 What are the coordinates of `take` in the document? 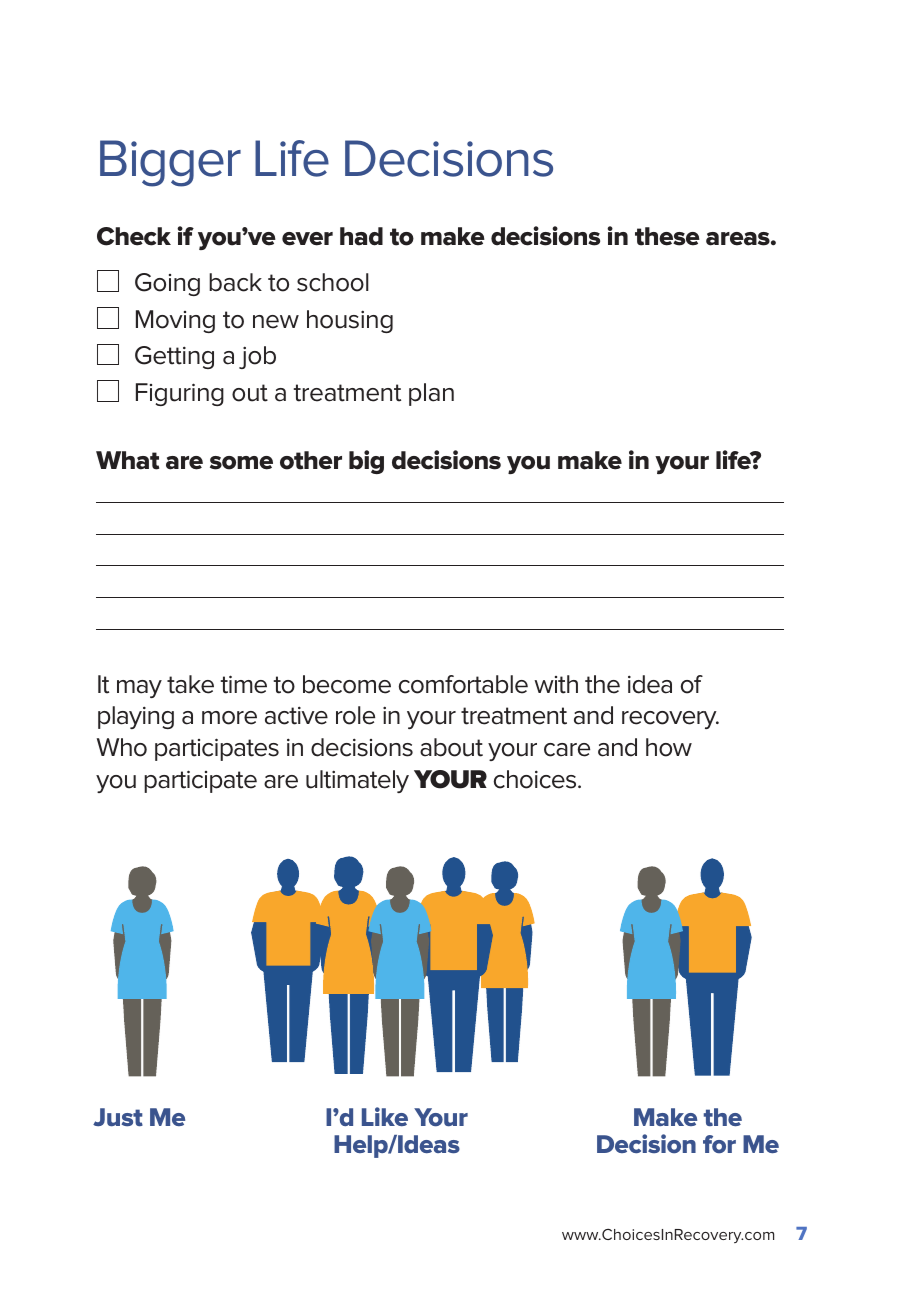 It's located at (190, 684).
